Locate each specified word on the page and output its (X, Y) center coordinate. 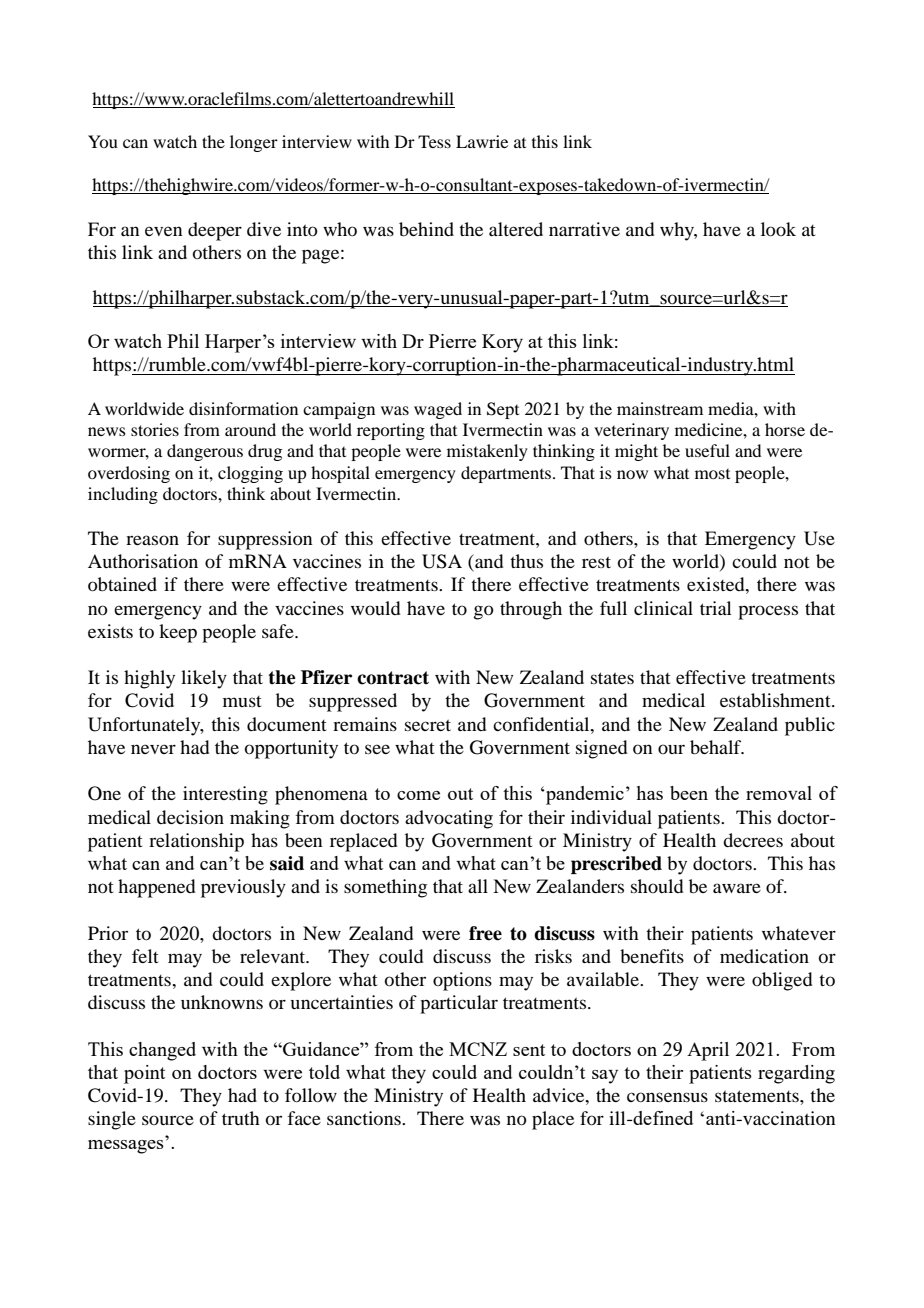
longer (254, 143)
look (778, 229)
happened (156, 888)
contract (393, 678)
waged (438, 410)
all (478, 886)
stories (155, 429)
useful (707, 450)
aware (737, 888)
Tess (434, 141)
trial (716, 608)
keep (178, 633)
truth (241, 1118)
